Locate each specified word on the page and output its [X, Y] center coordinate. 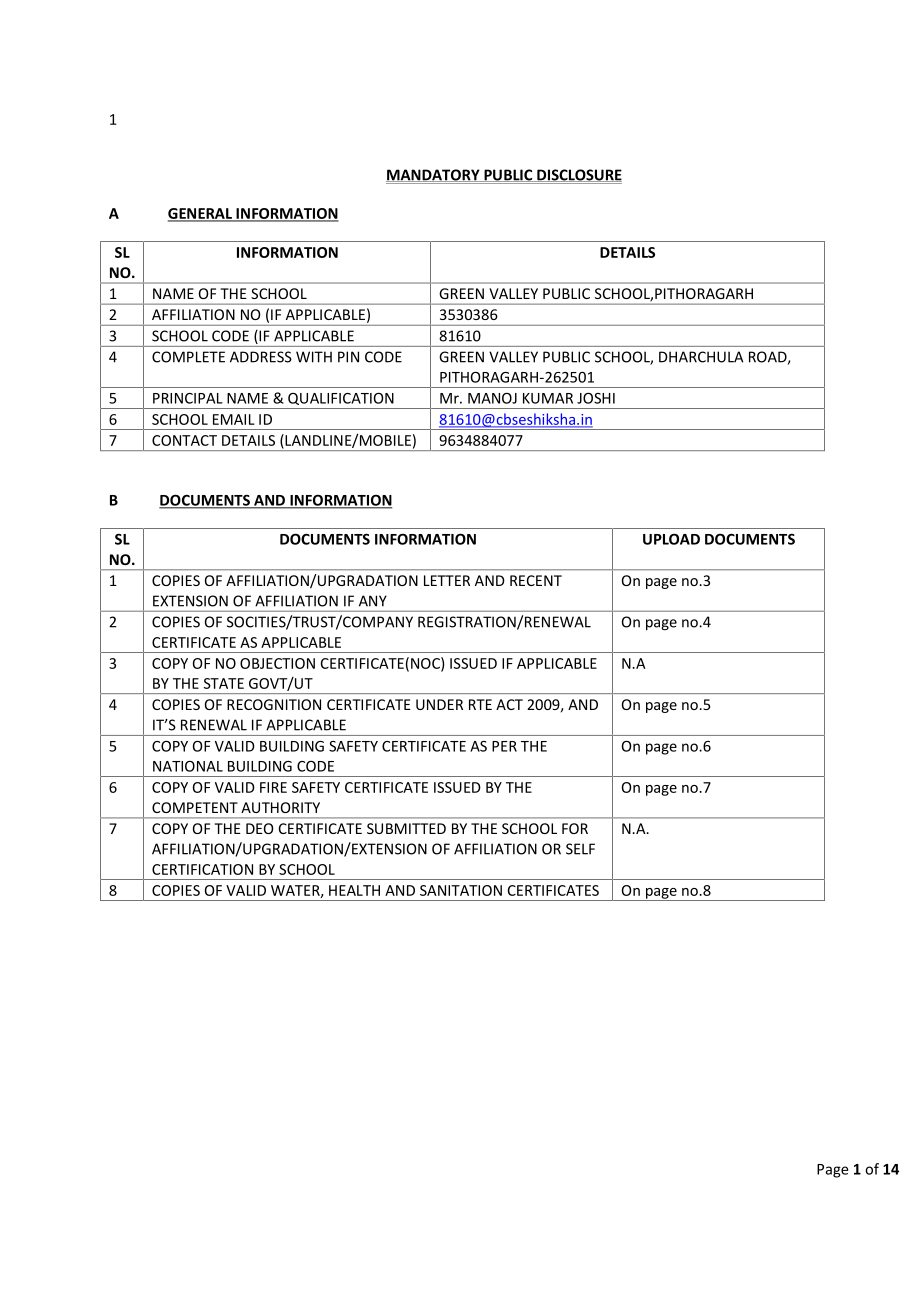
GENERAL [201, 214]
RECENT [536, 580]
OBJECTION [277, 663]
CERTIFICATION [202, 869]
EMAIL [234, 419]
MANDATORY [434, 175]
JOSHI [596, 398]
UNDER [439, 704]
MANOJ [492, 398]
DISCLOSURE [578, 175]
